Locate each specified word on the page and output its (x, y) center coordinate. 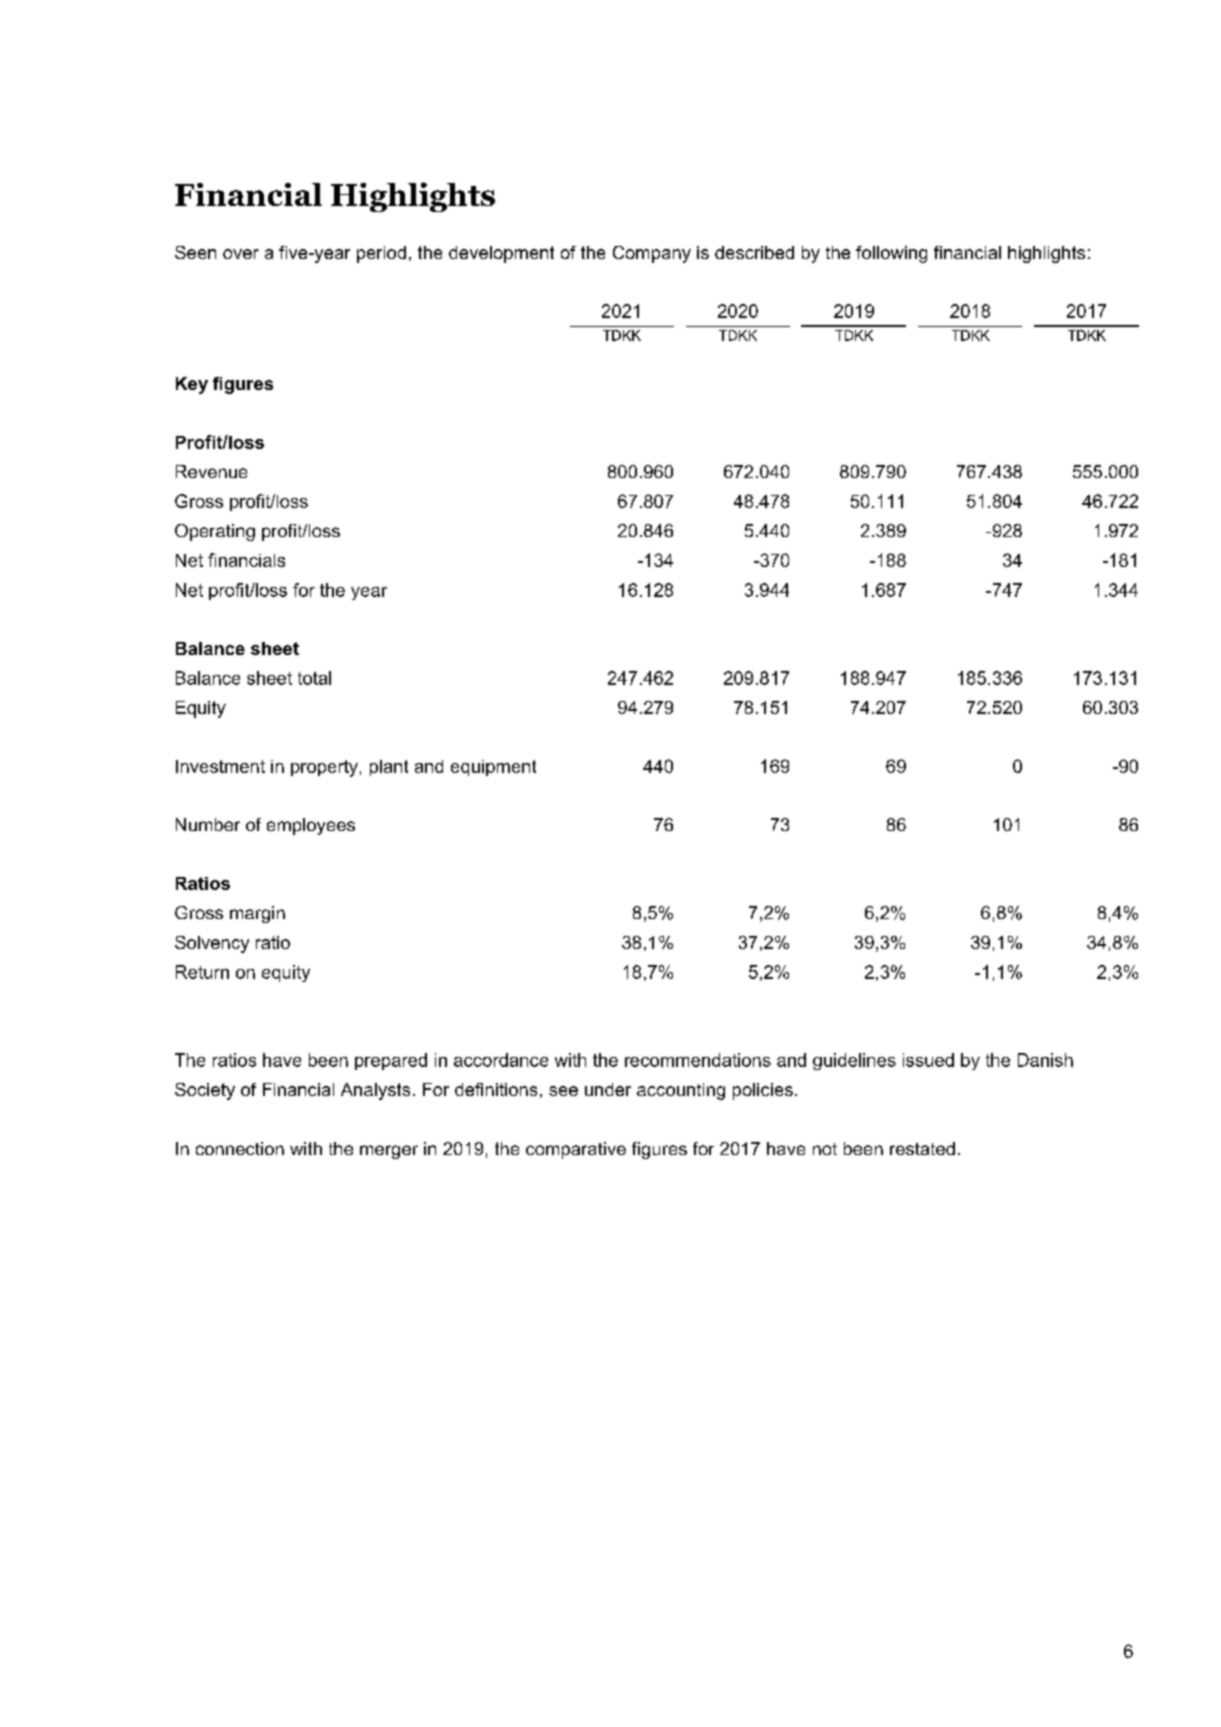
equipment (493, 768)
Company (652, 254)
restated (922, 1148)
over (241, 254)
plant (389, 768)
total (314, 678)
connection (240, 1148)
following (891, 254)
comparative (576, 1150)
